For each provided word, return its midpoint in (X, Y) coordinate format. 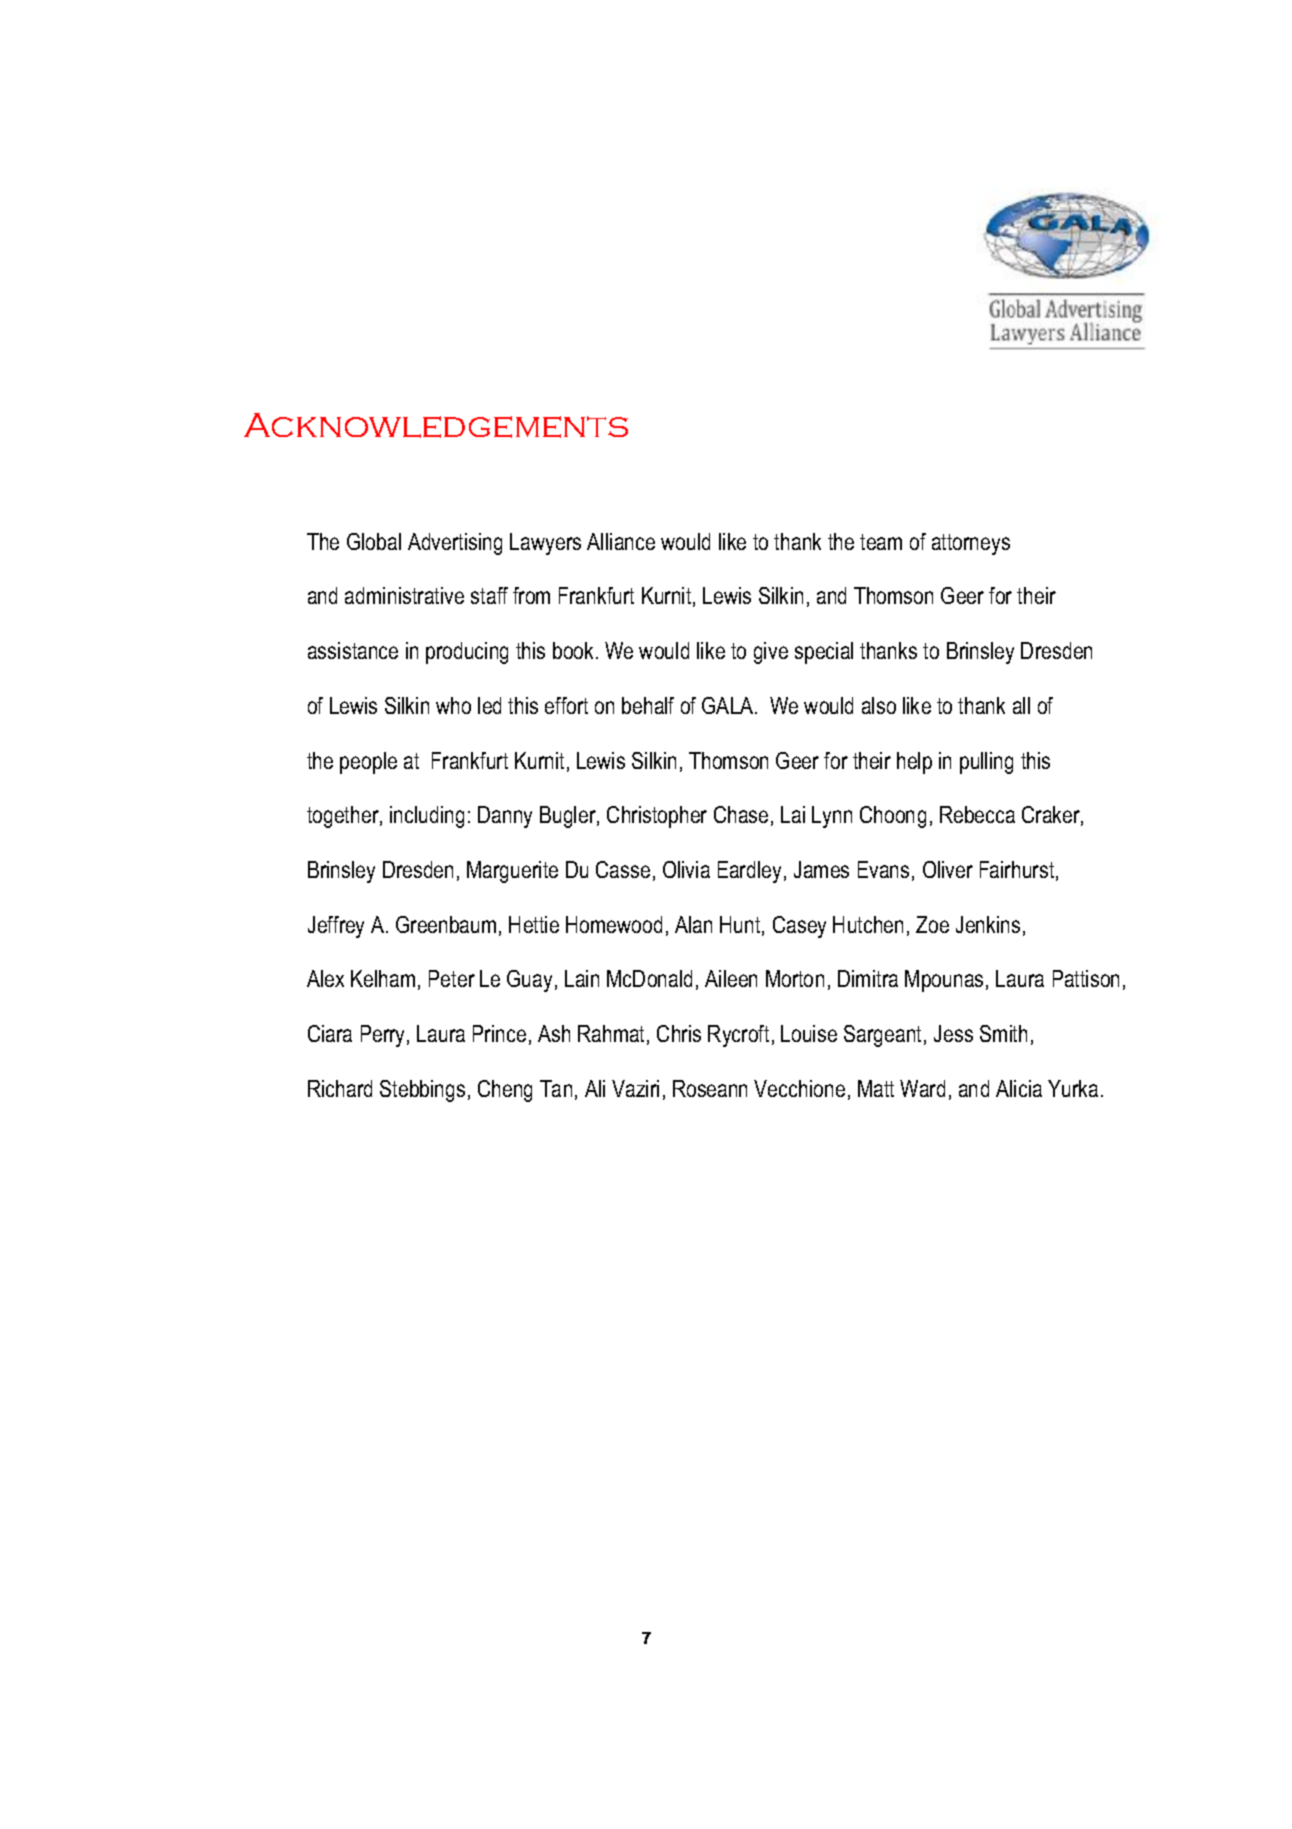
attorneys (971, 544)
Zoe (932, 924)
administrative (404, 595)
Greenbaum (446, 924)
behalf (648, 705)
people (368, 763)
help (914, 763)
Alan (693, 924)
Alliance (621, 541)
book (575, 650)
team (881, 542)
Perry (384, 1036)
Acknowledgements (436, 425)
